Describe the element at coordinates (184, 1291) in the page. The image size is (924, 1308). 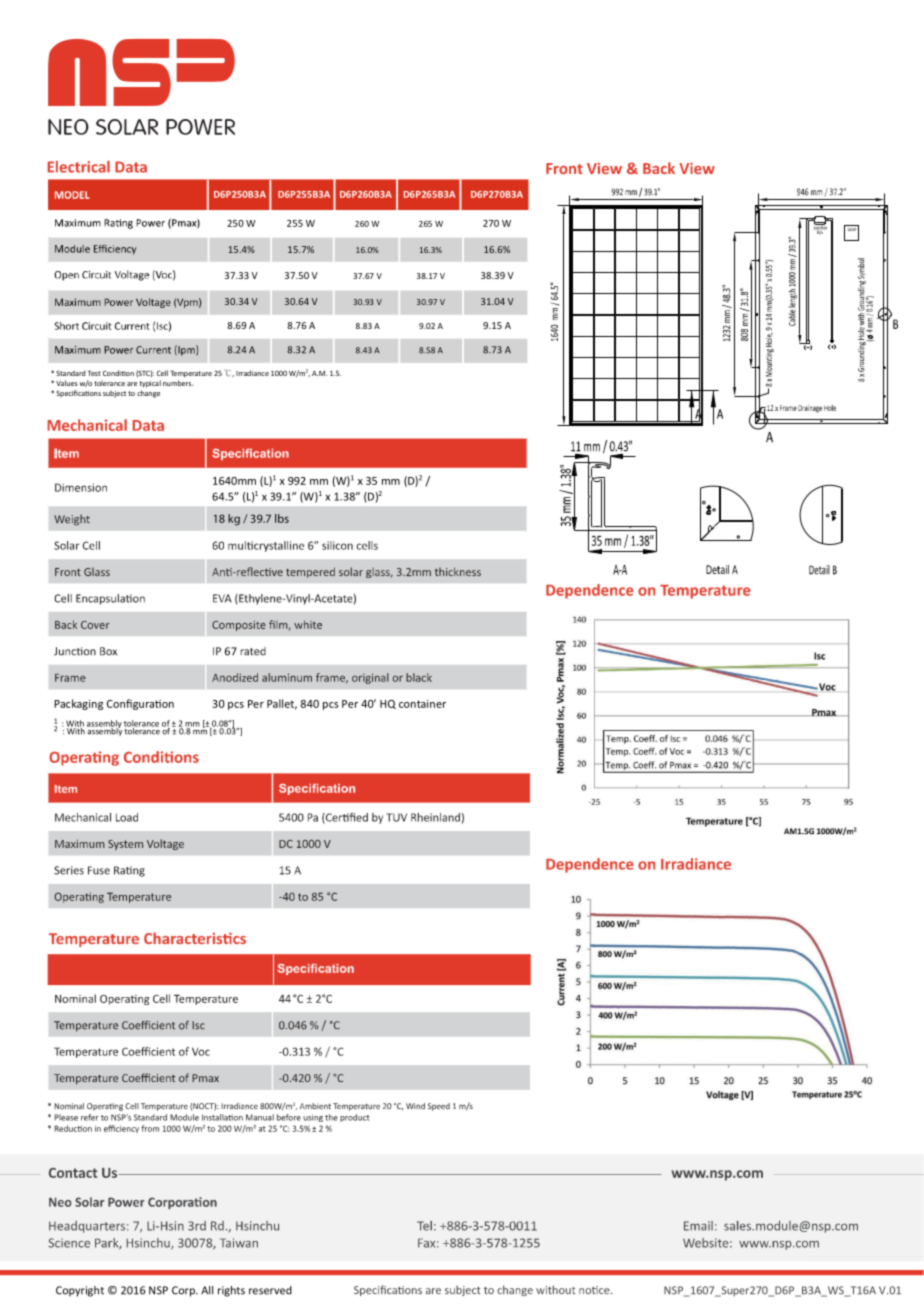
I see `Corp` at that location.
